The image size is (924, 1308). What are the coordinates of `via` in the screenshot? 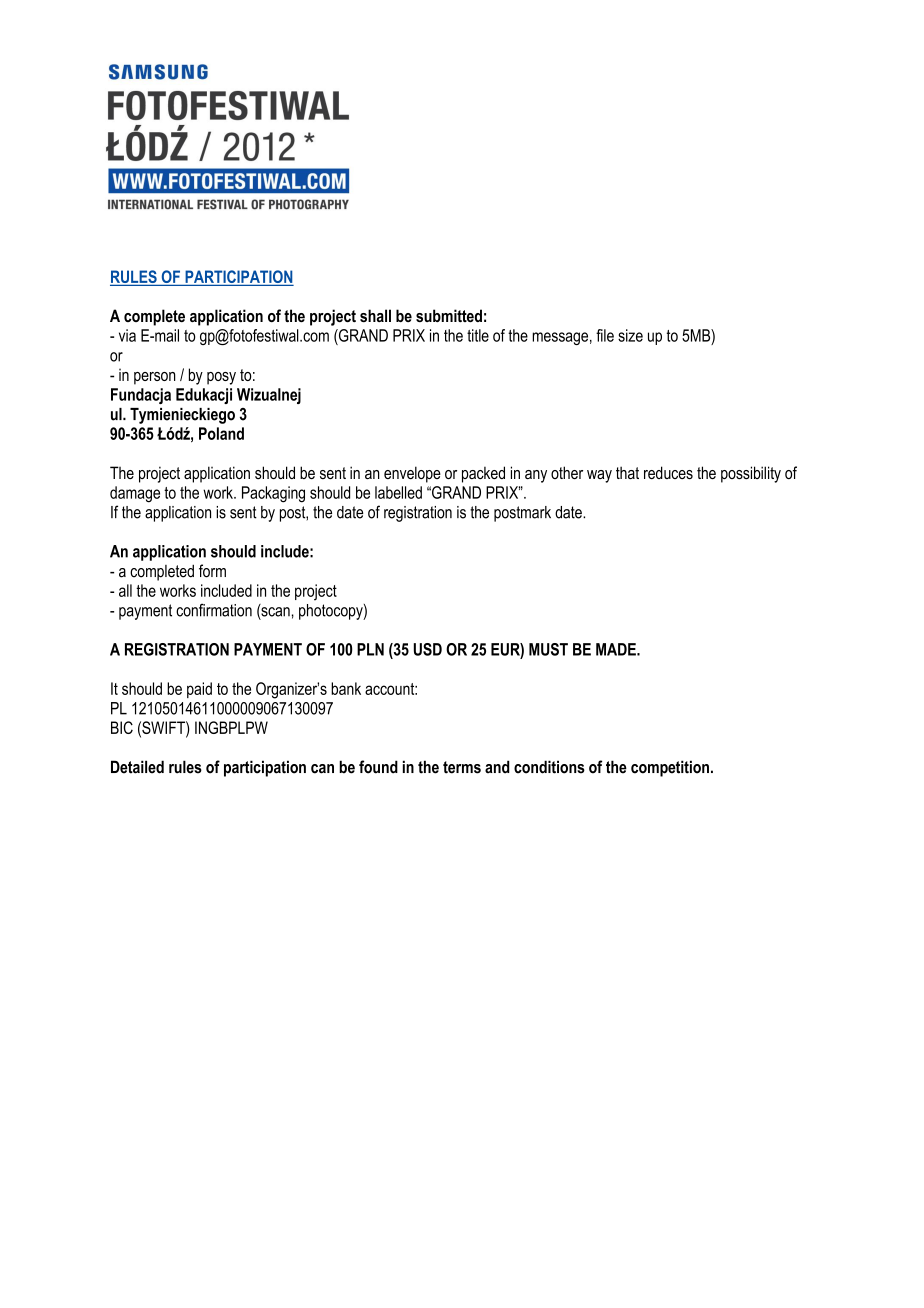 It's located at (127, 335).
